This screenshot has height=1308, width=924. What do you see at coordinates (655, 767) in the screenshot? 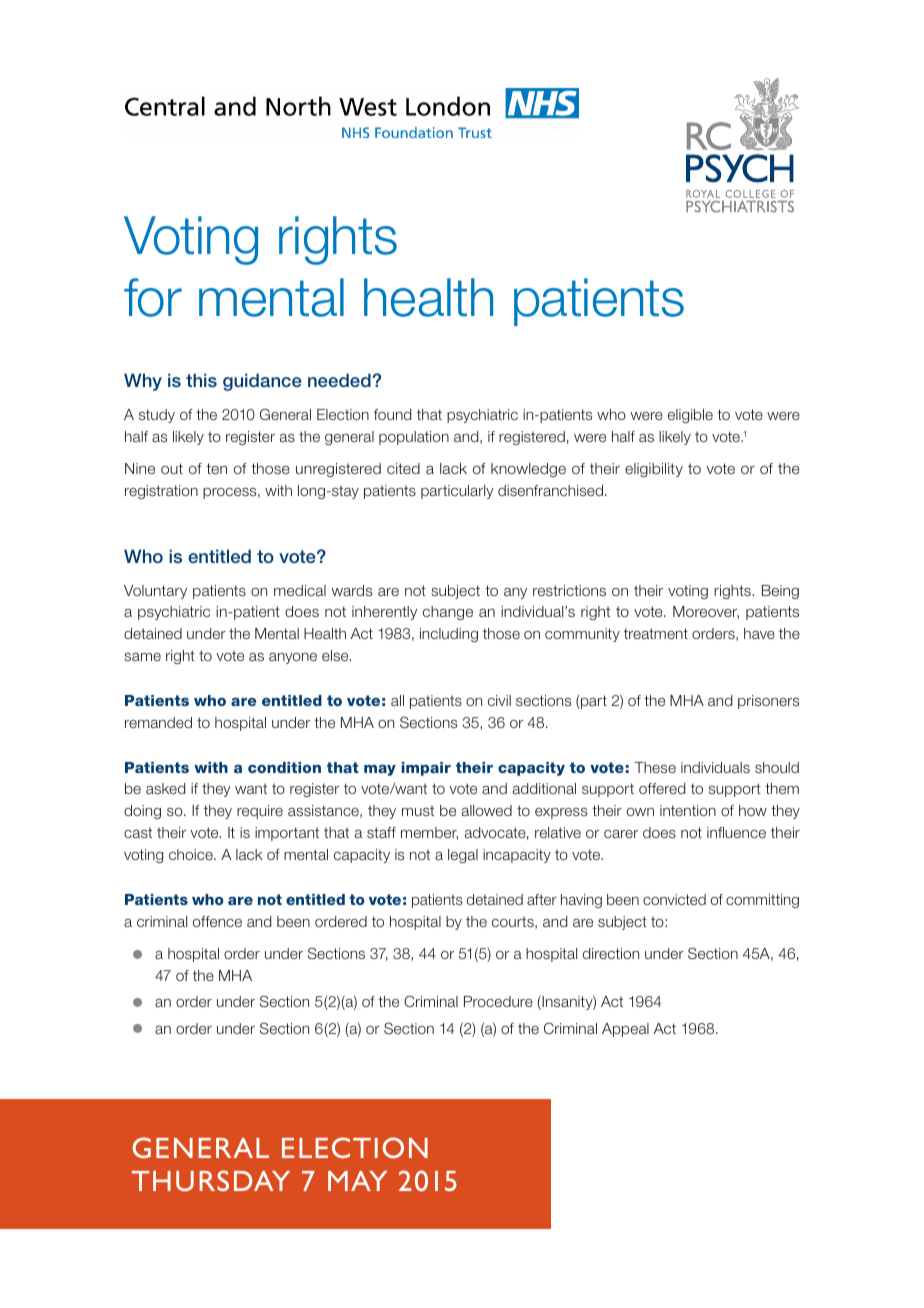
I see `These` at bounding box center [655, 767].
